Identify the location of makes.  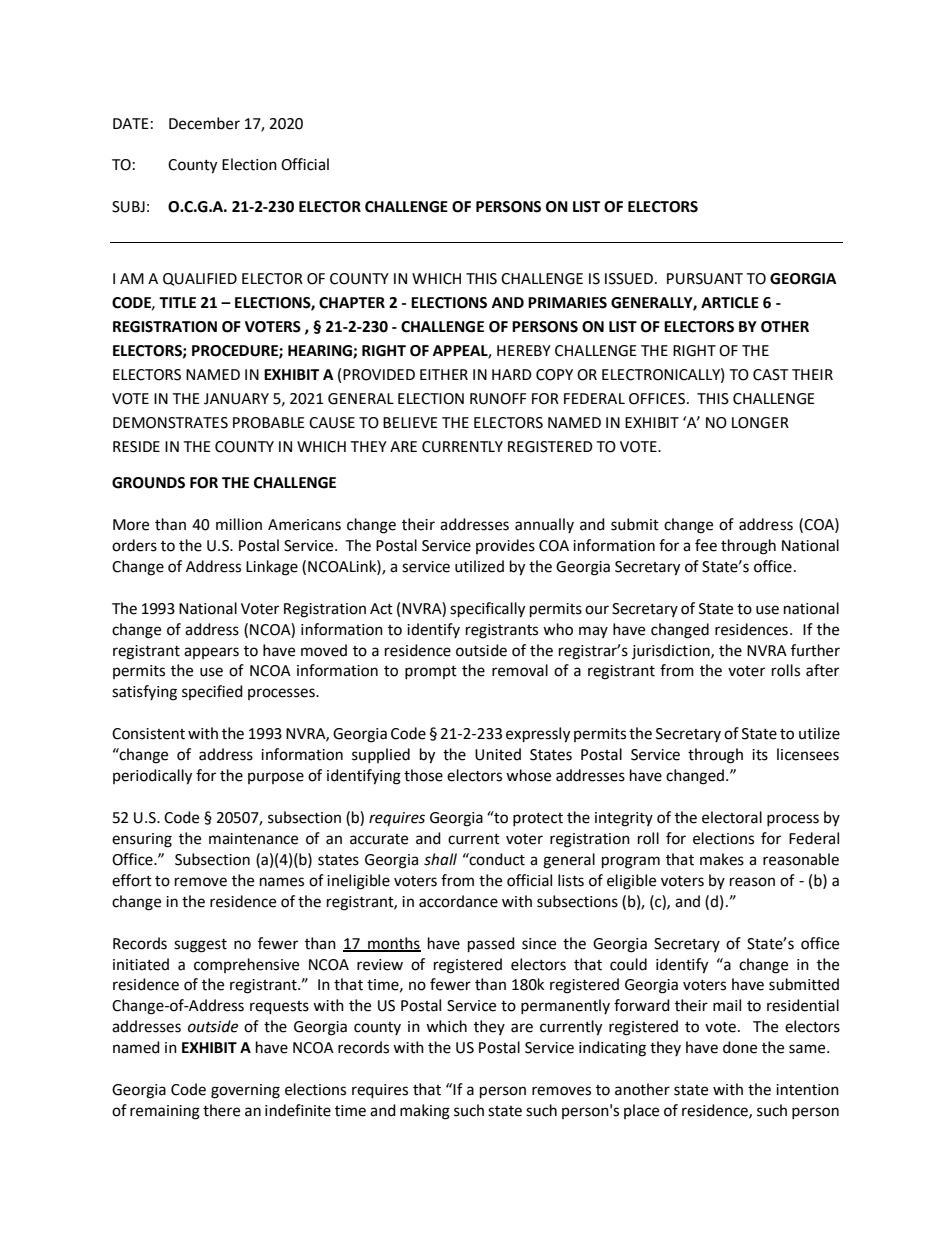
(722, 859).
